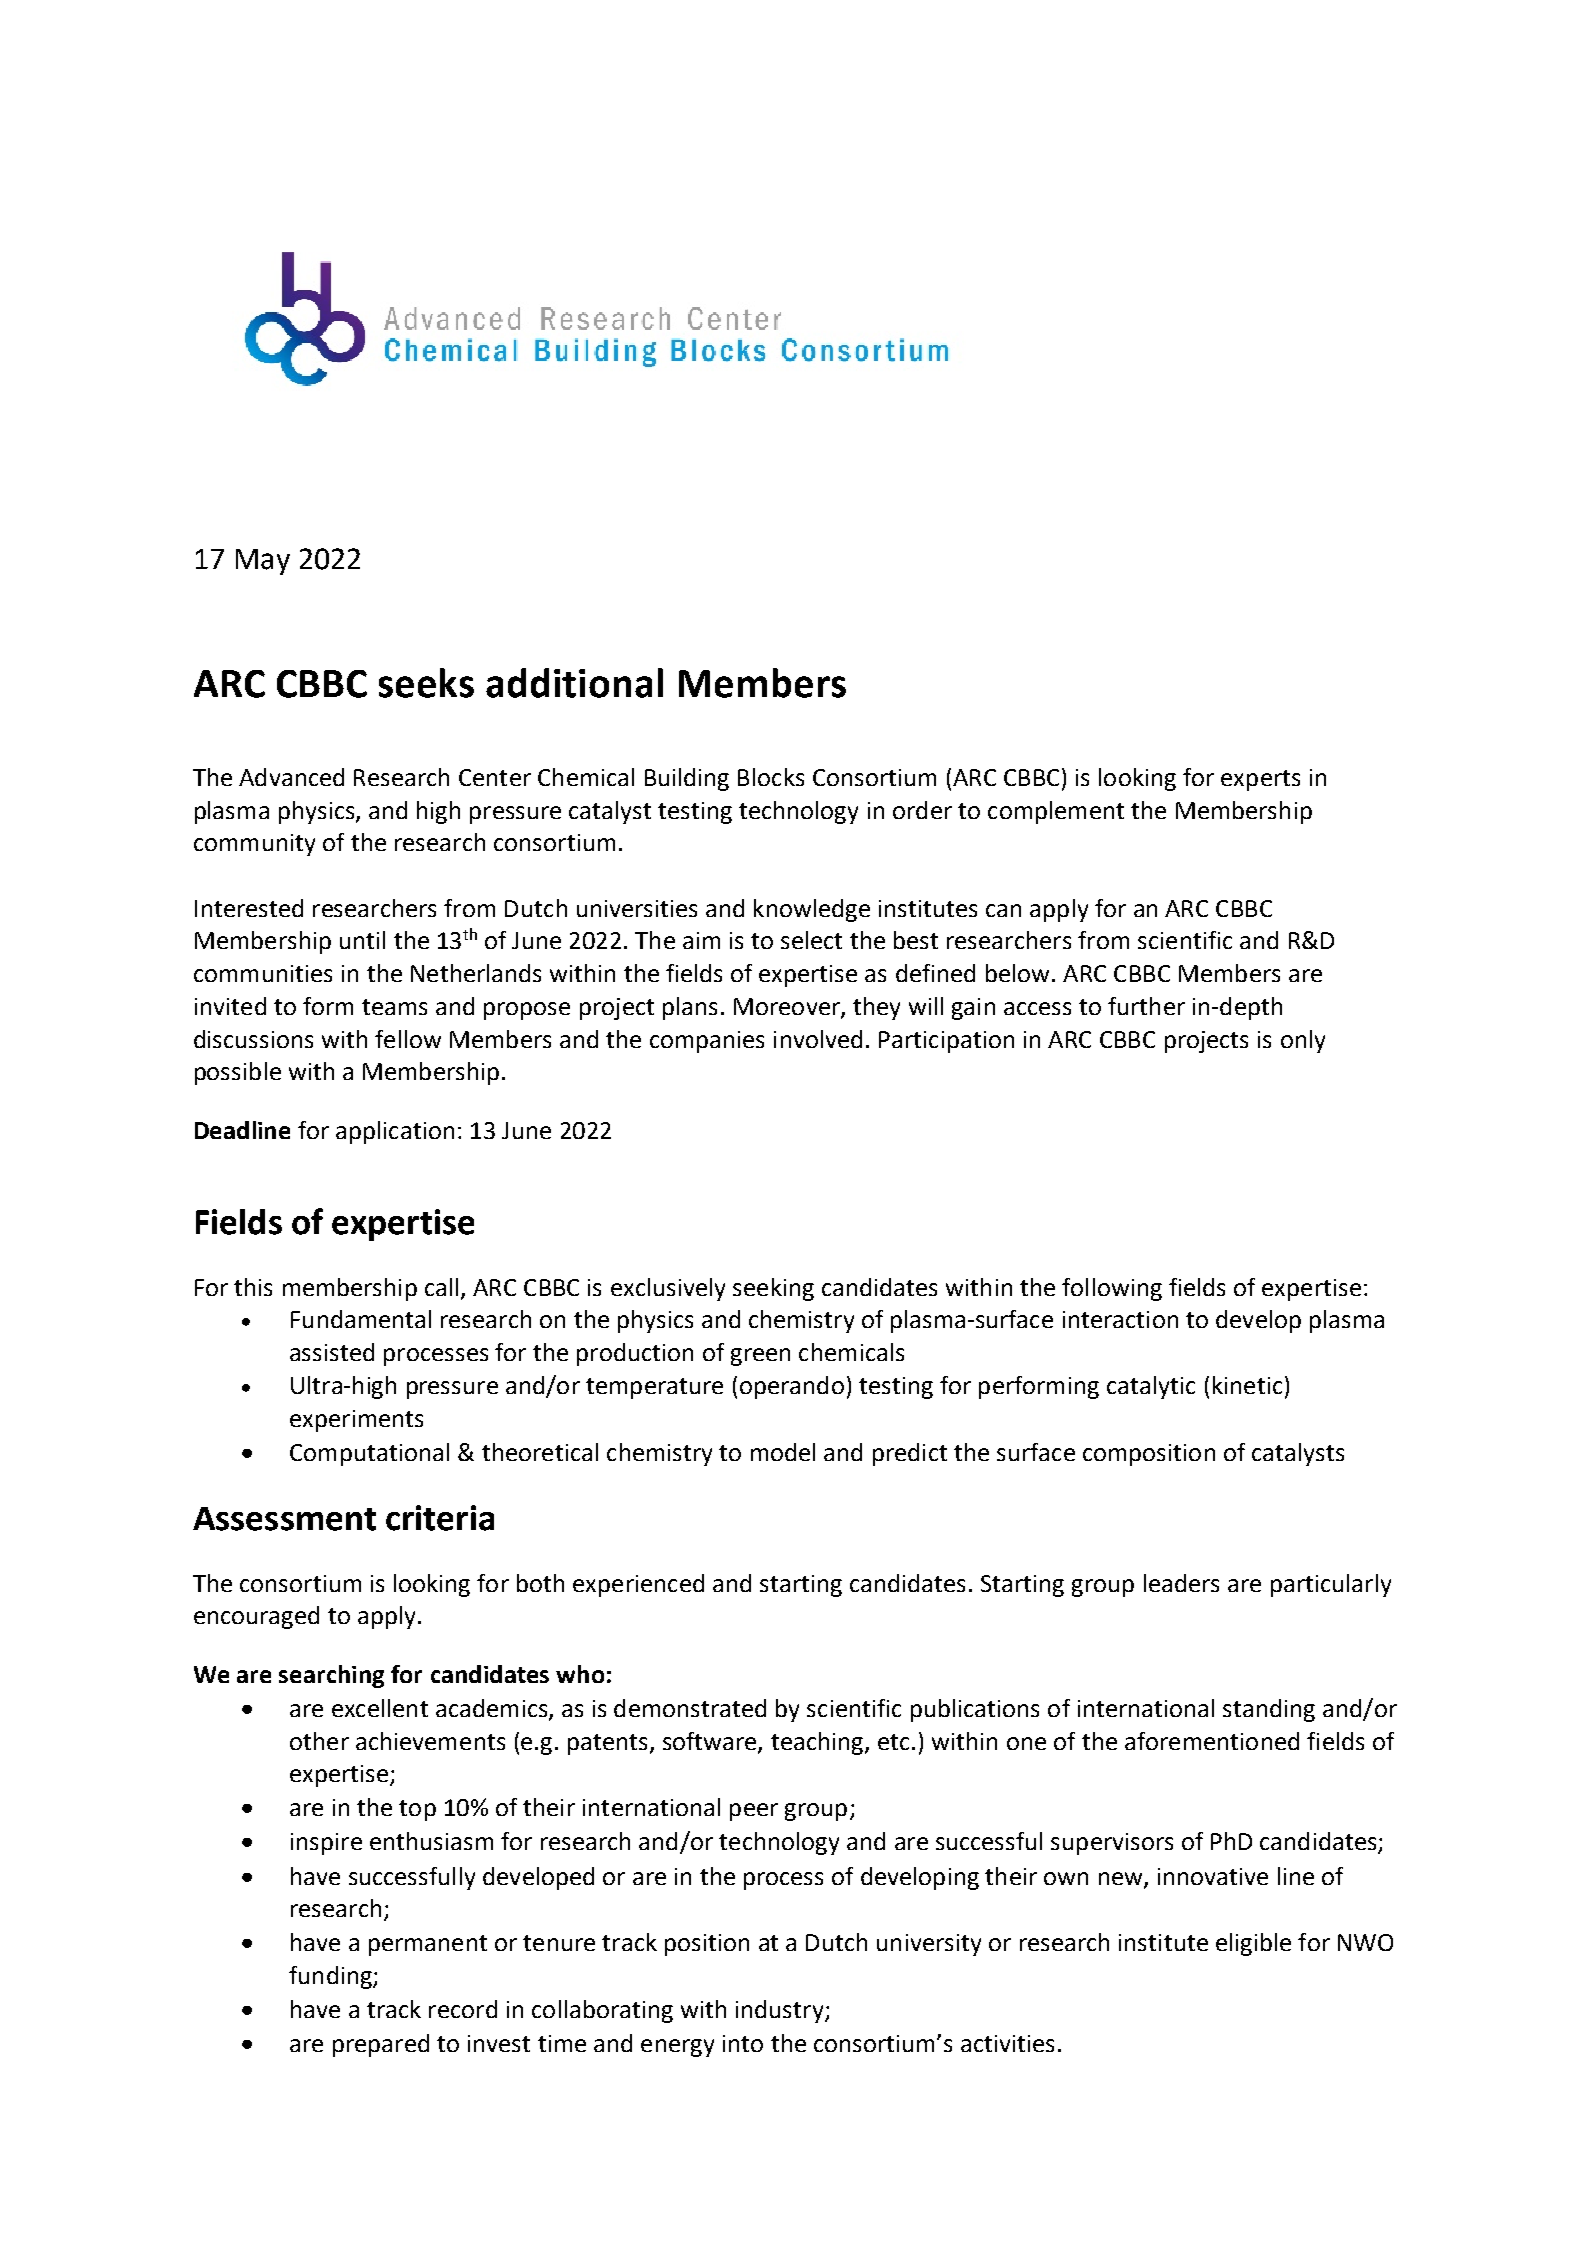 Image resolution: width=1594 pixels, height=2254 pixels. What do you see at coordinates (773, 1289) in the image?
I see `seeking` at bounding box center [773, 1289].
